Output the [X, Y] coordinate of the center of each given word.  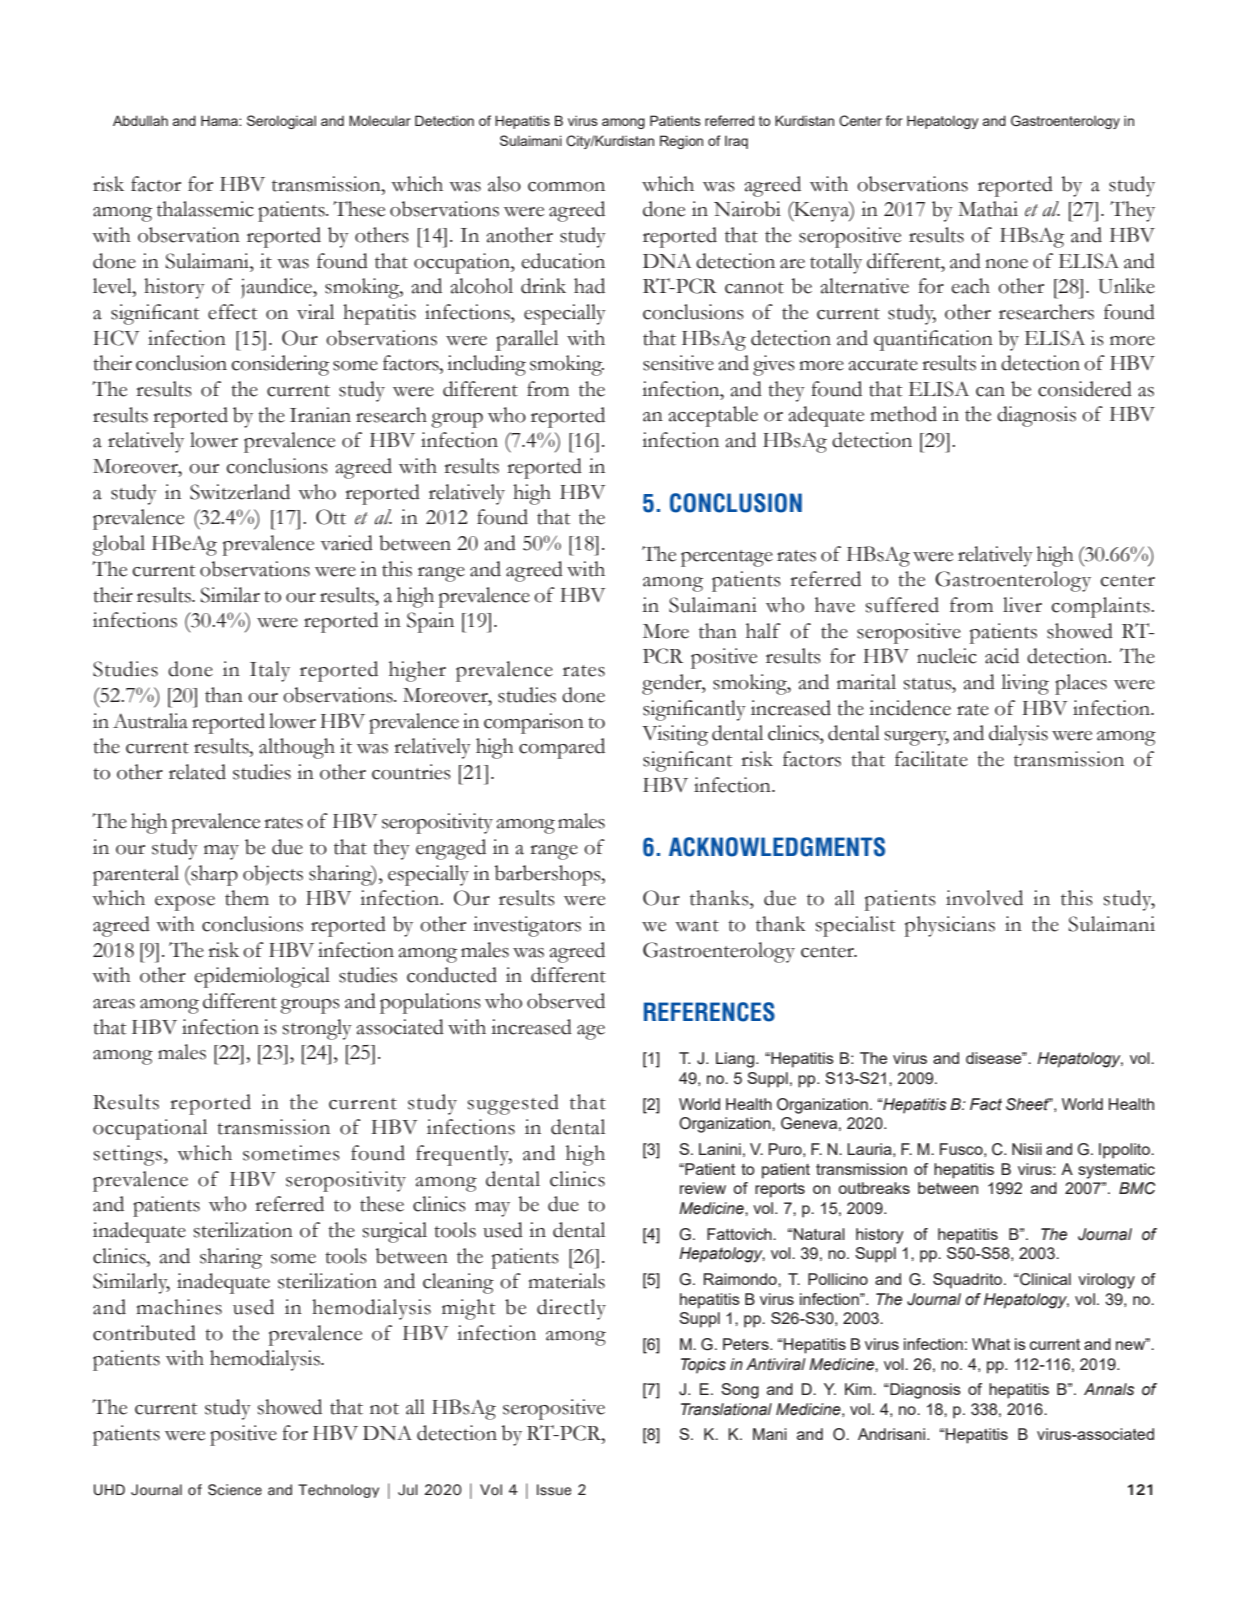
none [1006, 264]
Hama [220, 120]
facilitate [931, 759]
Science [235, 1490]
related [197, 772]
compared [562, 748]
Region [681, 142]
